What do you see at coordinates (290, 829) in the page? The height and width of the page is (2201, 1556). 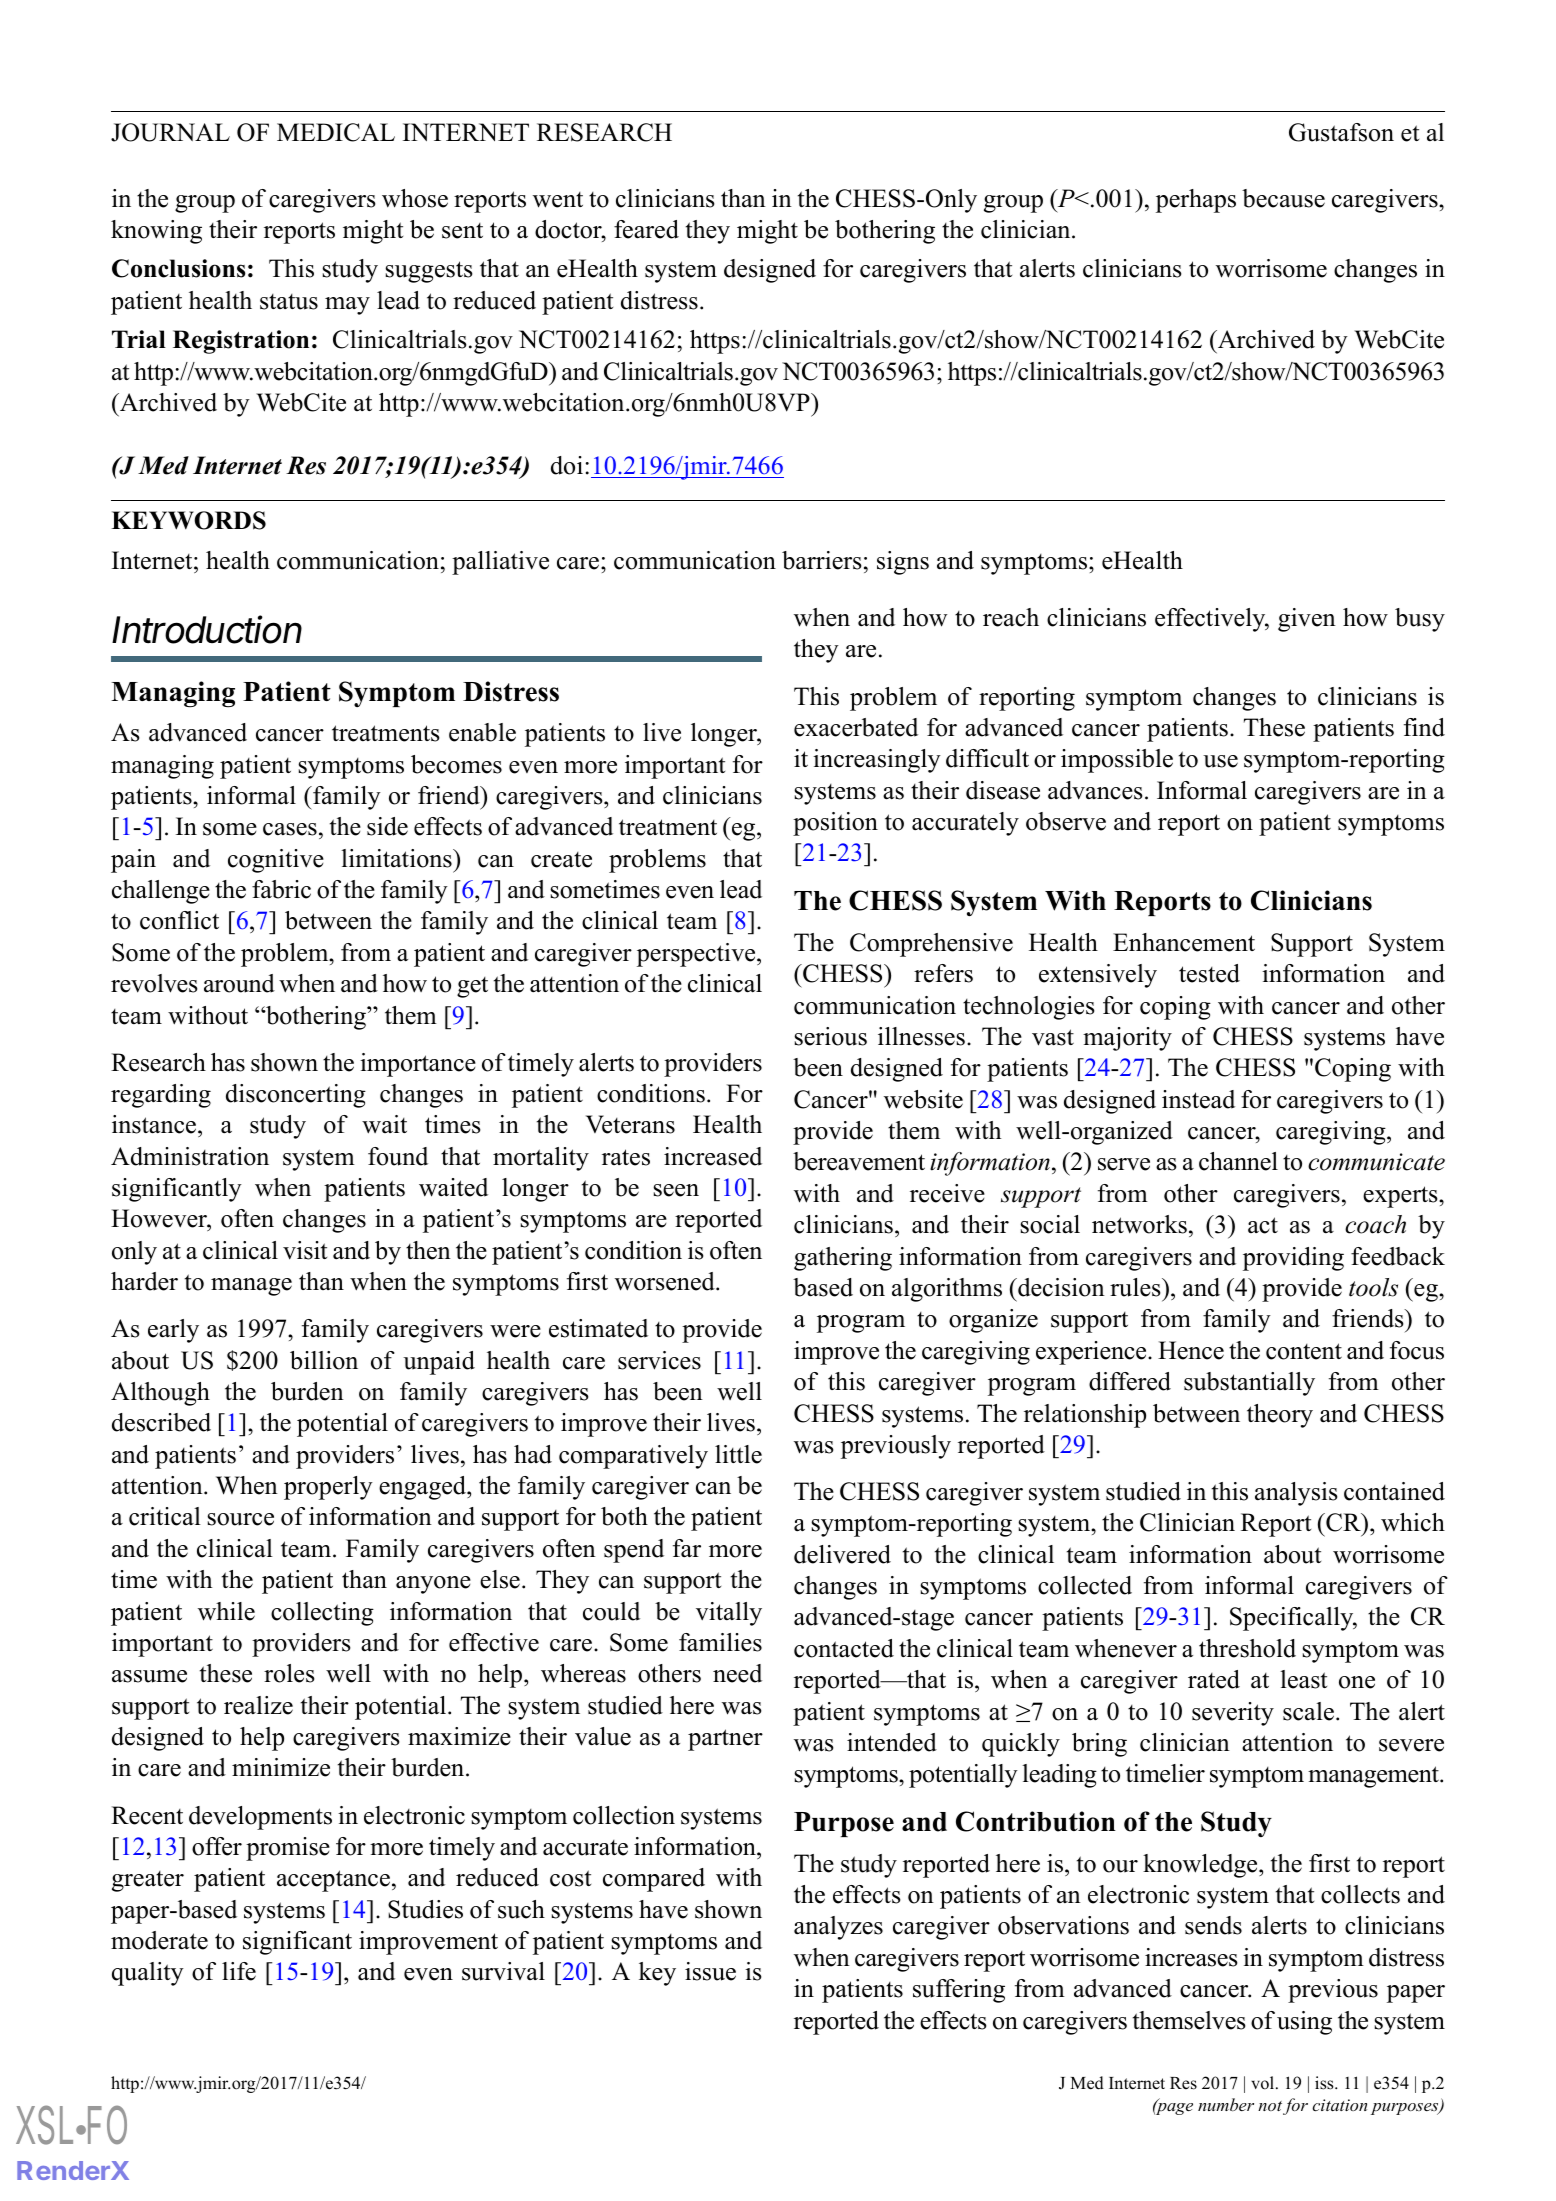 I see `cases` at bounding box center [290, 829].
